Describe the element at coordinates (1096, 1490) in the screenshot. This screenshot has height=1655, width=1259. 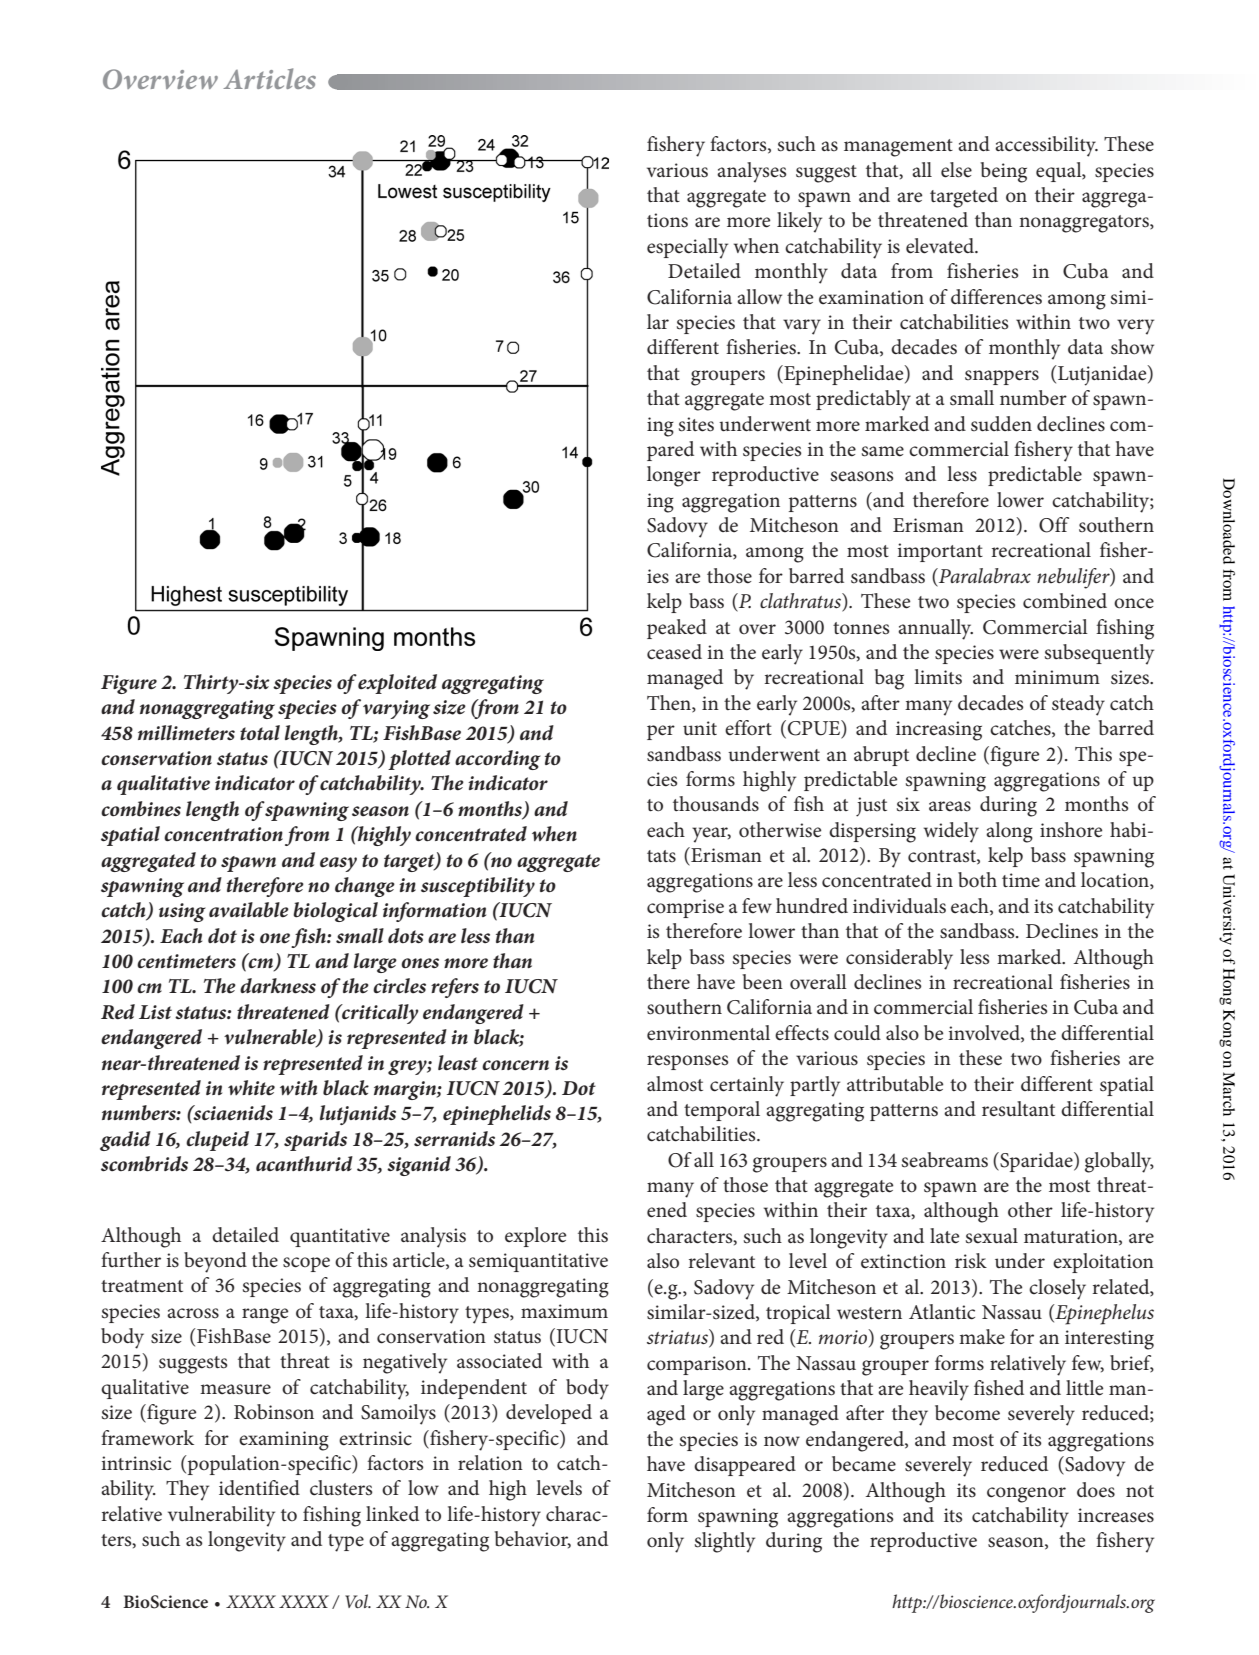
I see `does` at that location.
